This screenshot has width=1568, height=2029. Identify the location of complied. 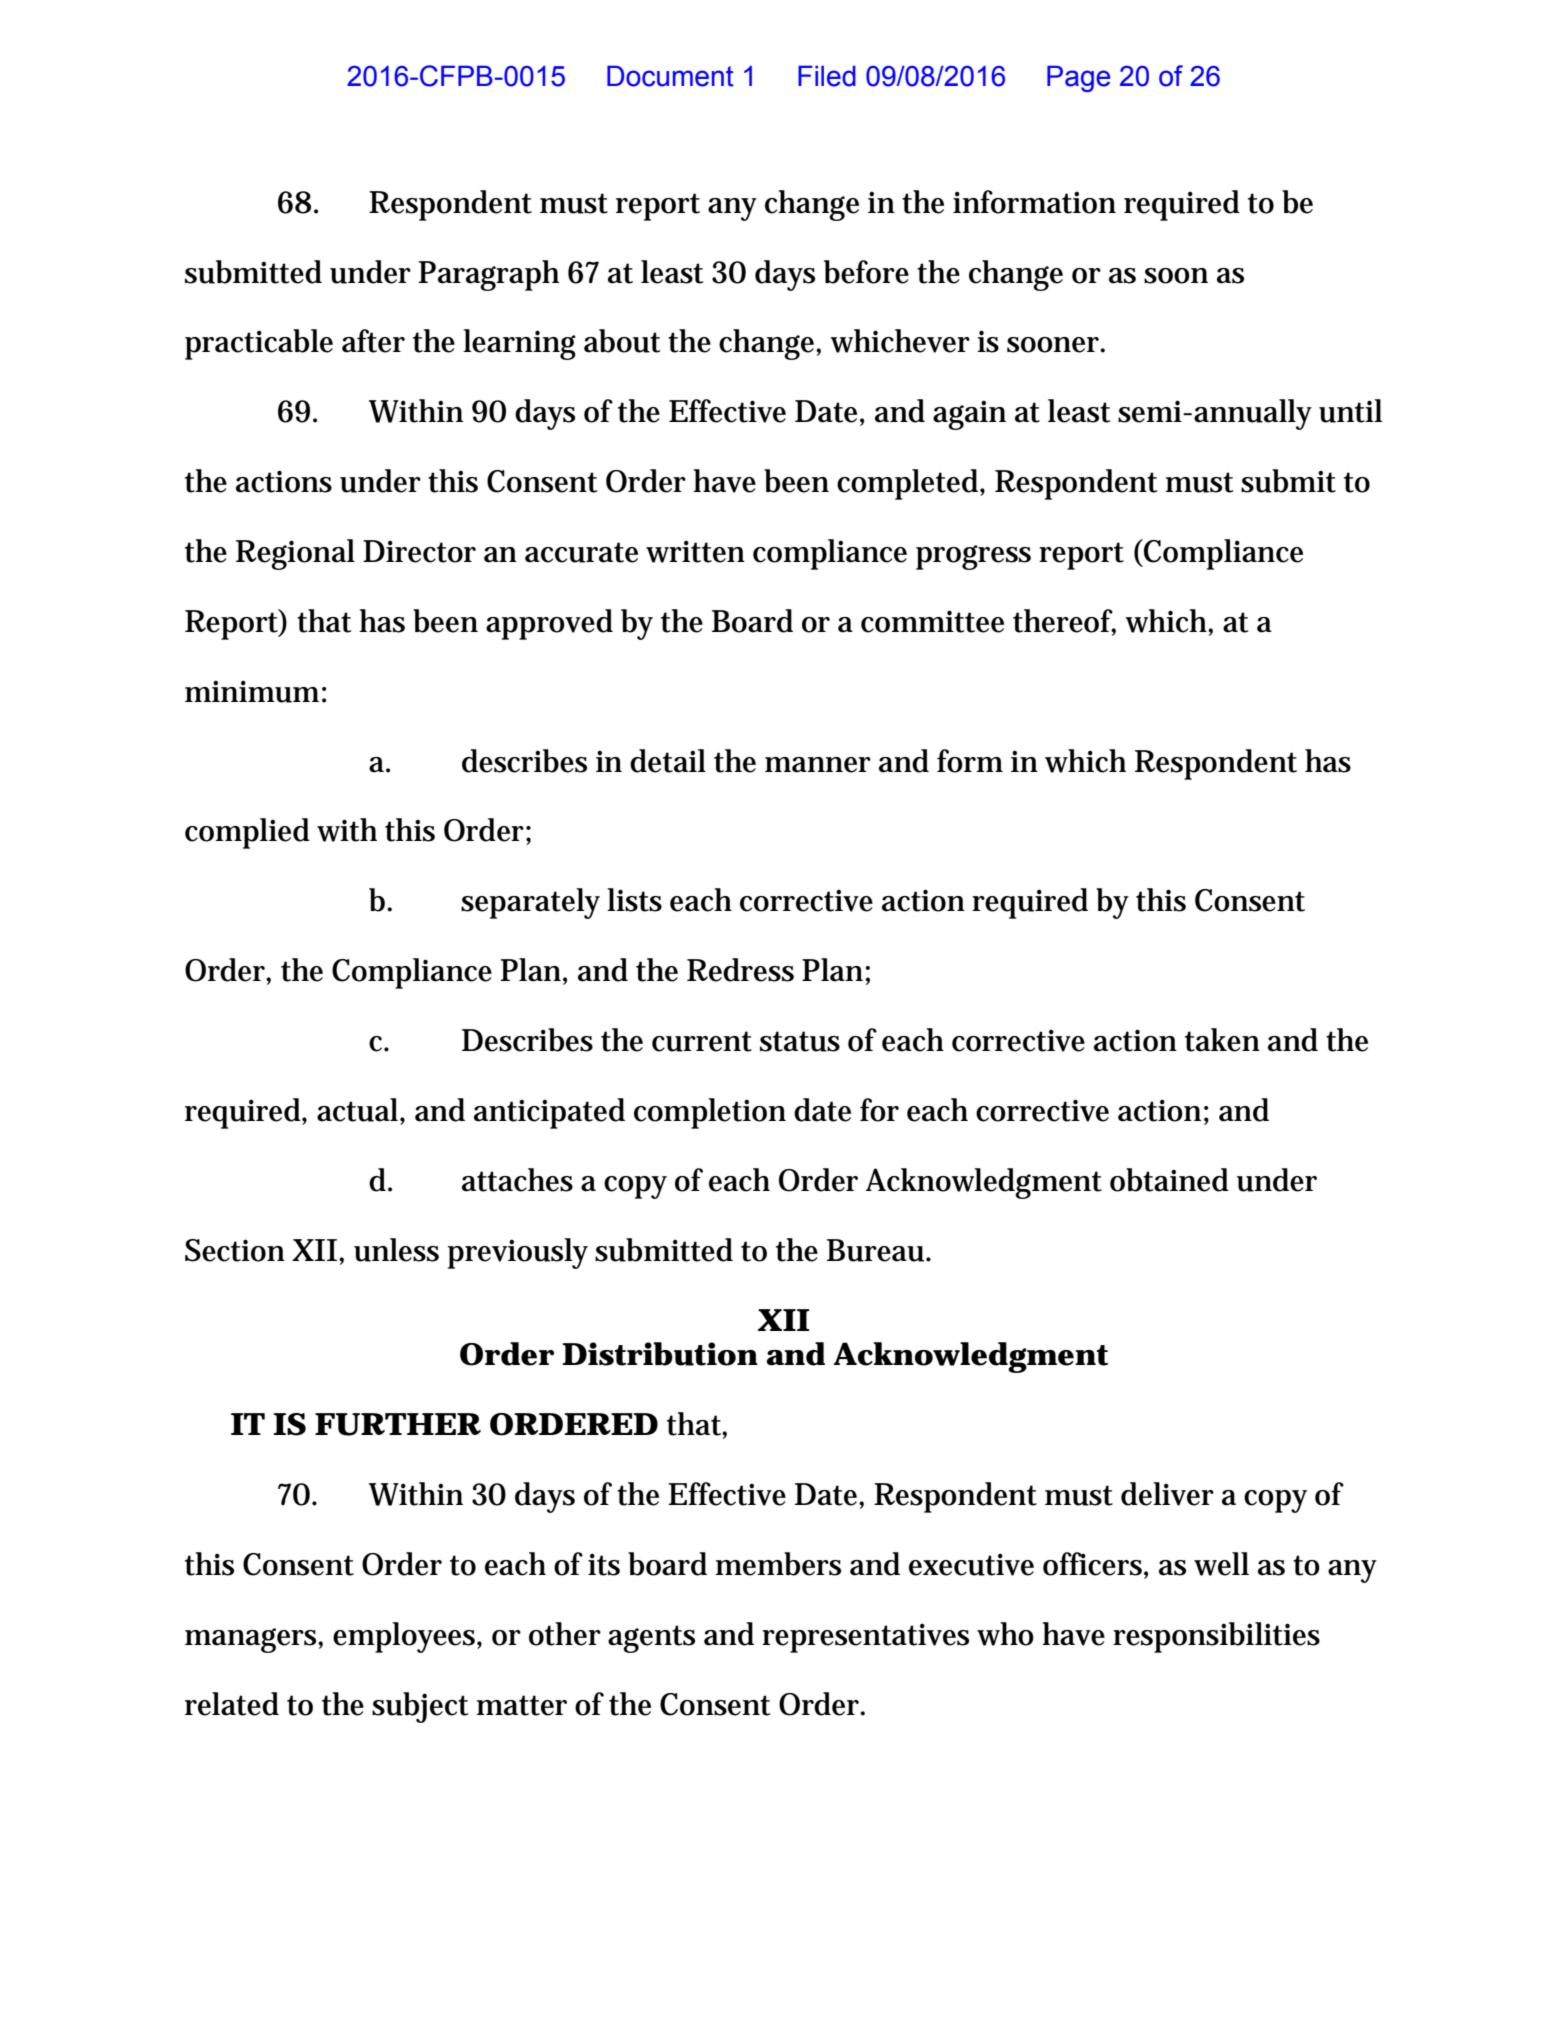
(247, 833).
